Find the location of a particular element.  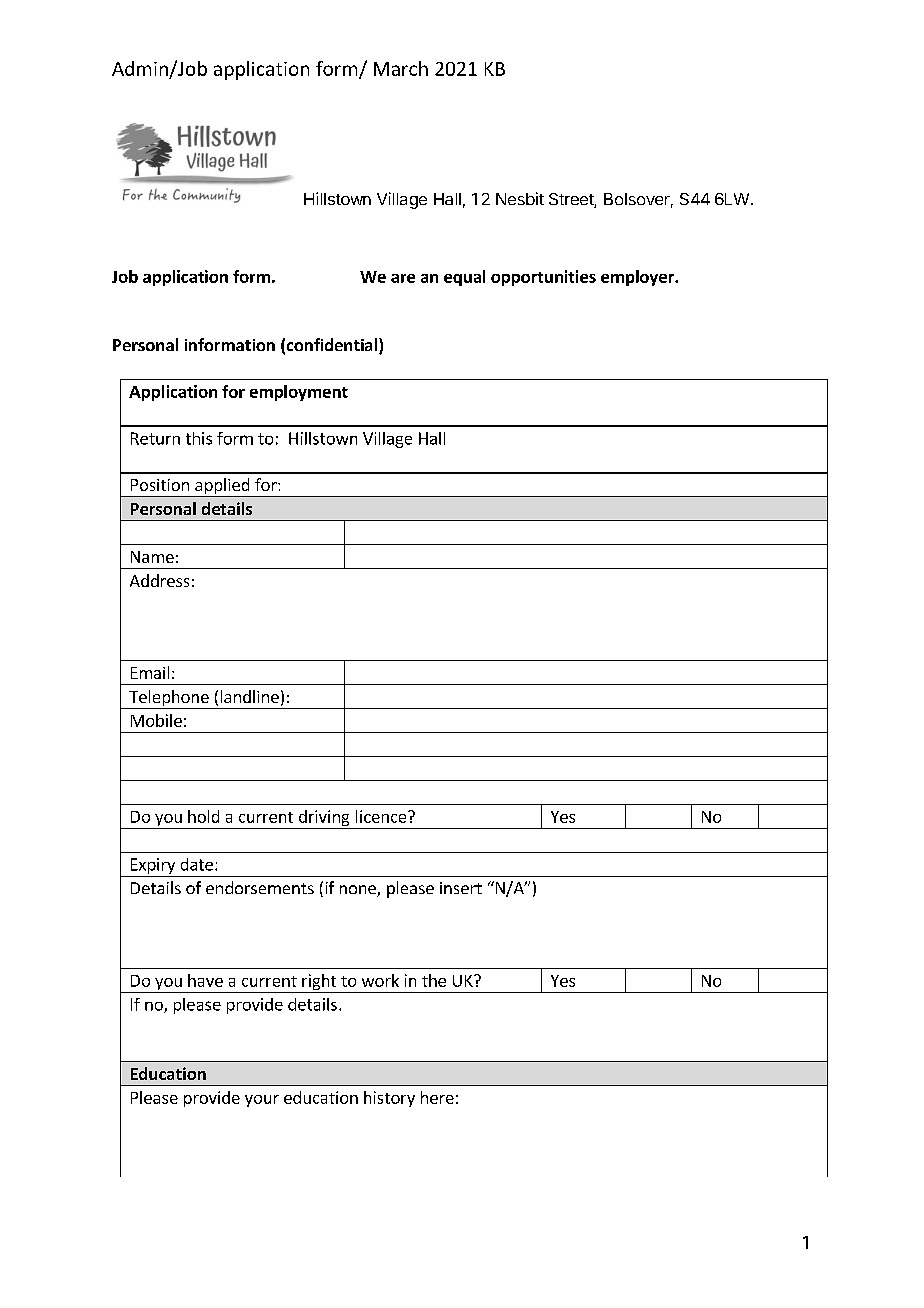

licence is located at coordinates (382, 816).
